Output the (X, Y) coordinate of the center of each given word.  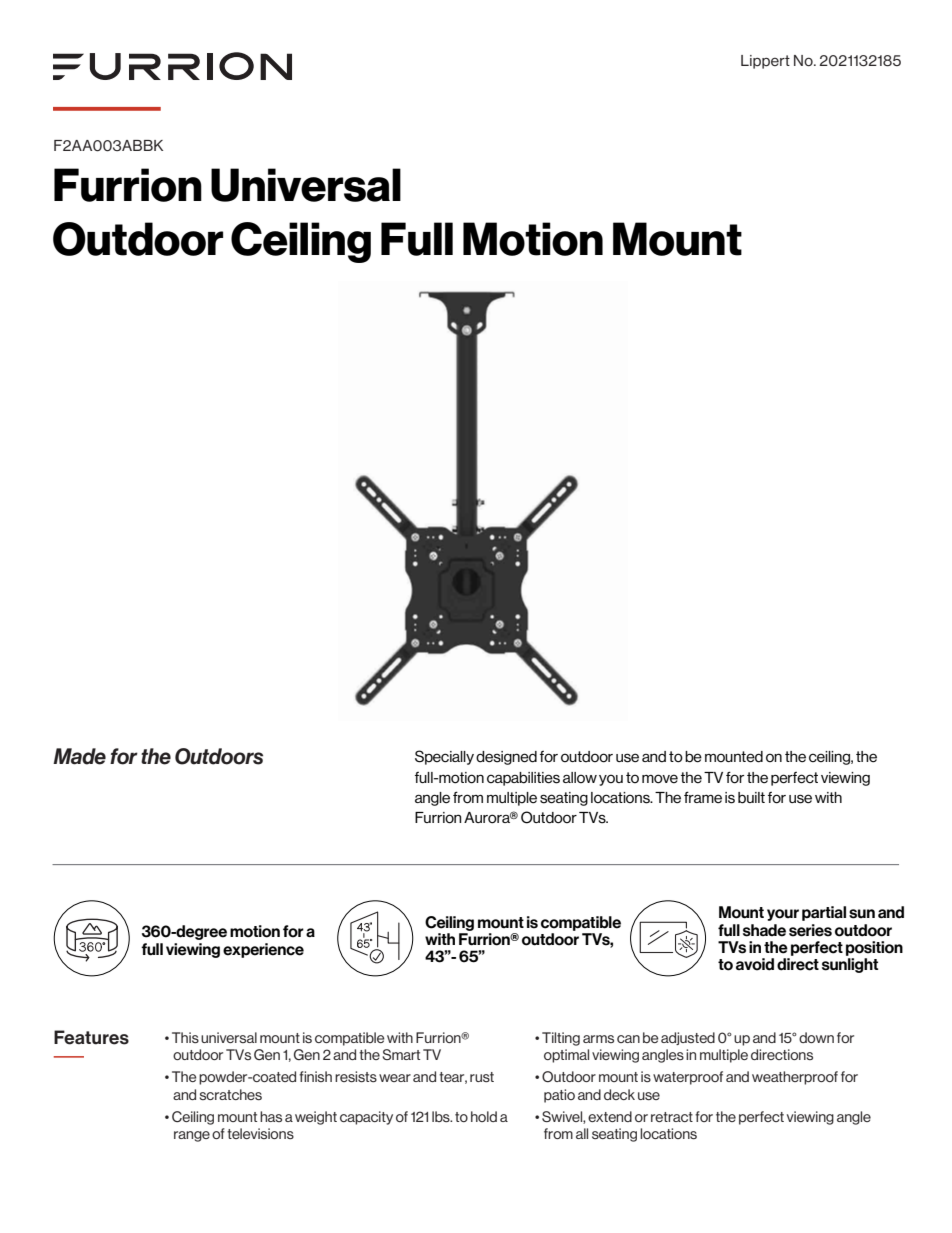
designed (506, 758)
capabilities (523, 779)
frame (703, 797)
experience (263, 950)
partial (824, 913)
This (185, 1037)
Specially (444, 757)
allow (580, 777)
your (783, 915)
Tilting (561, 1039)
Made (79, 756)
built (751, 798)
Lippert (765, 62)
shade (764, 930)
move (660, 779)
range (192, 1136)
